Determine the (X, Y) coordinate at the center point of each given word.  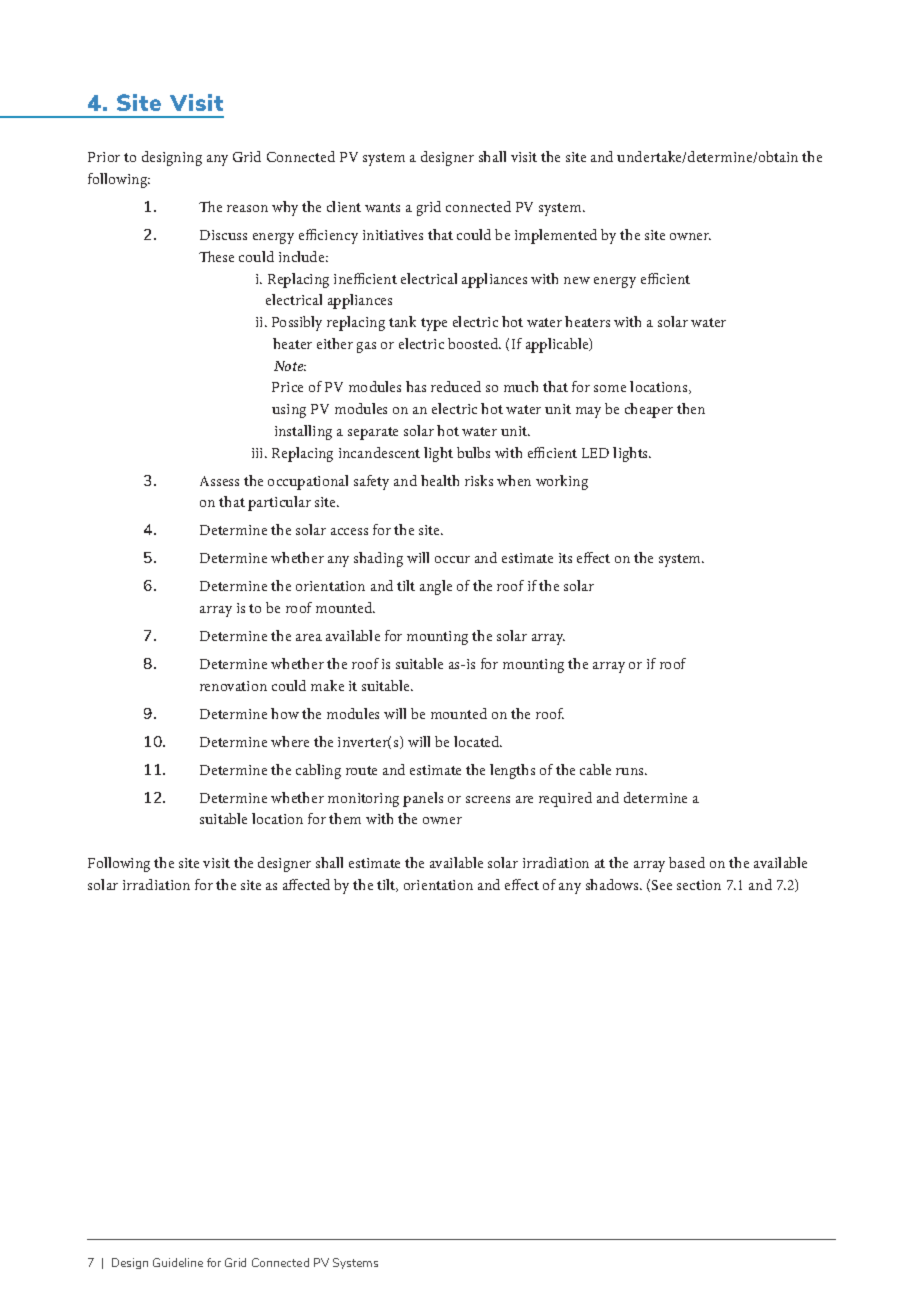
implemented (556, 236)
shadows (613, 884)
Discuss (223, 235)
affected (306, 884)
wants (382, 207)
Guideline (178, 1262)
